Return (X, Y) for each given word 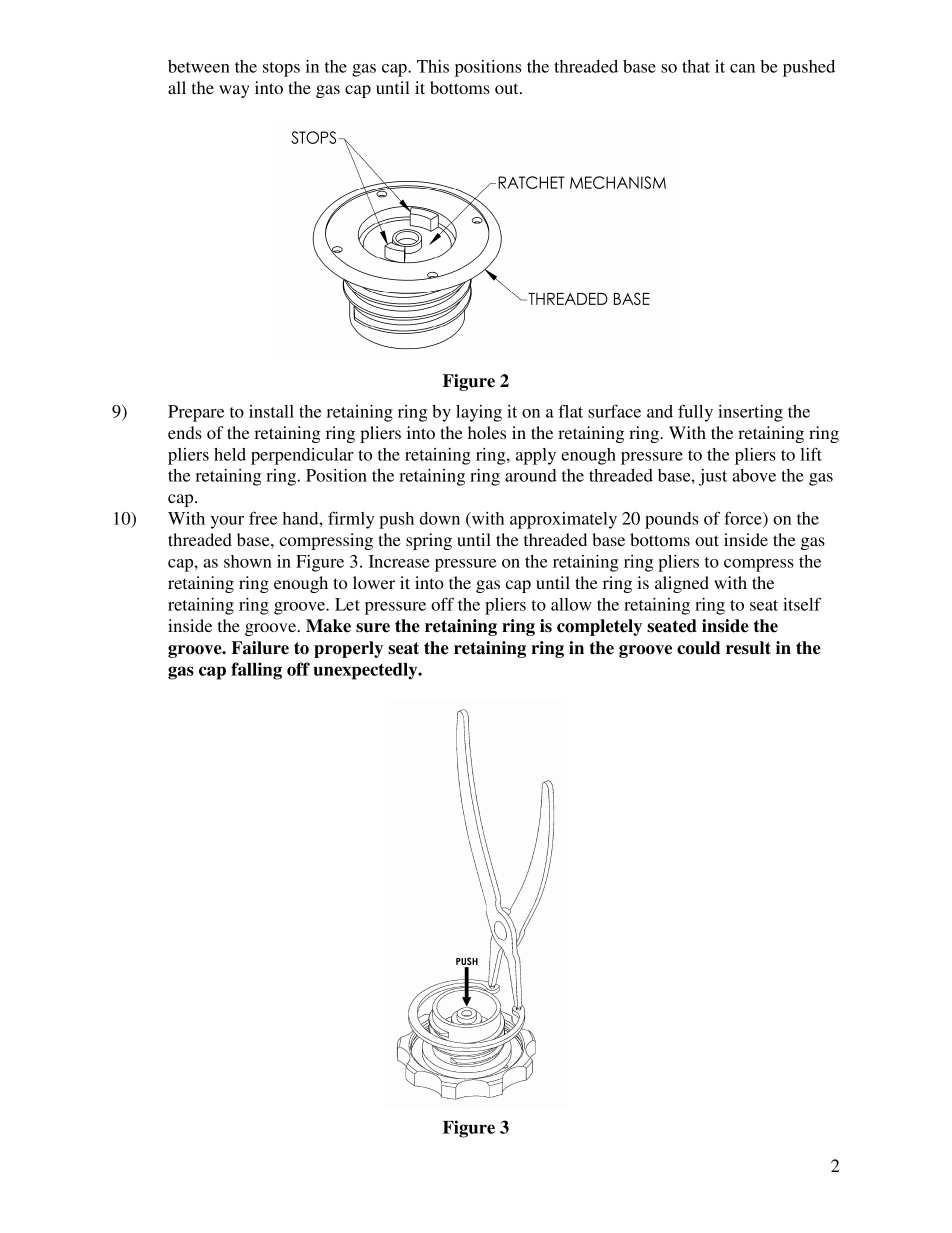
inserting (750, 413)
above (754, 475)
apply (536, 456)
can (742, 68)
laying (479, 413)
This (433, 66)
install (271, 411)
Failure (260, 648)
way (234, 91)
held (230, 454)
